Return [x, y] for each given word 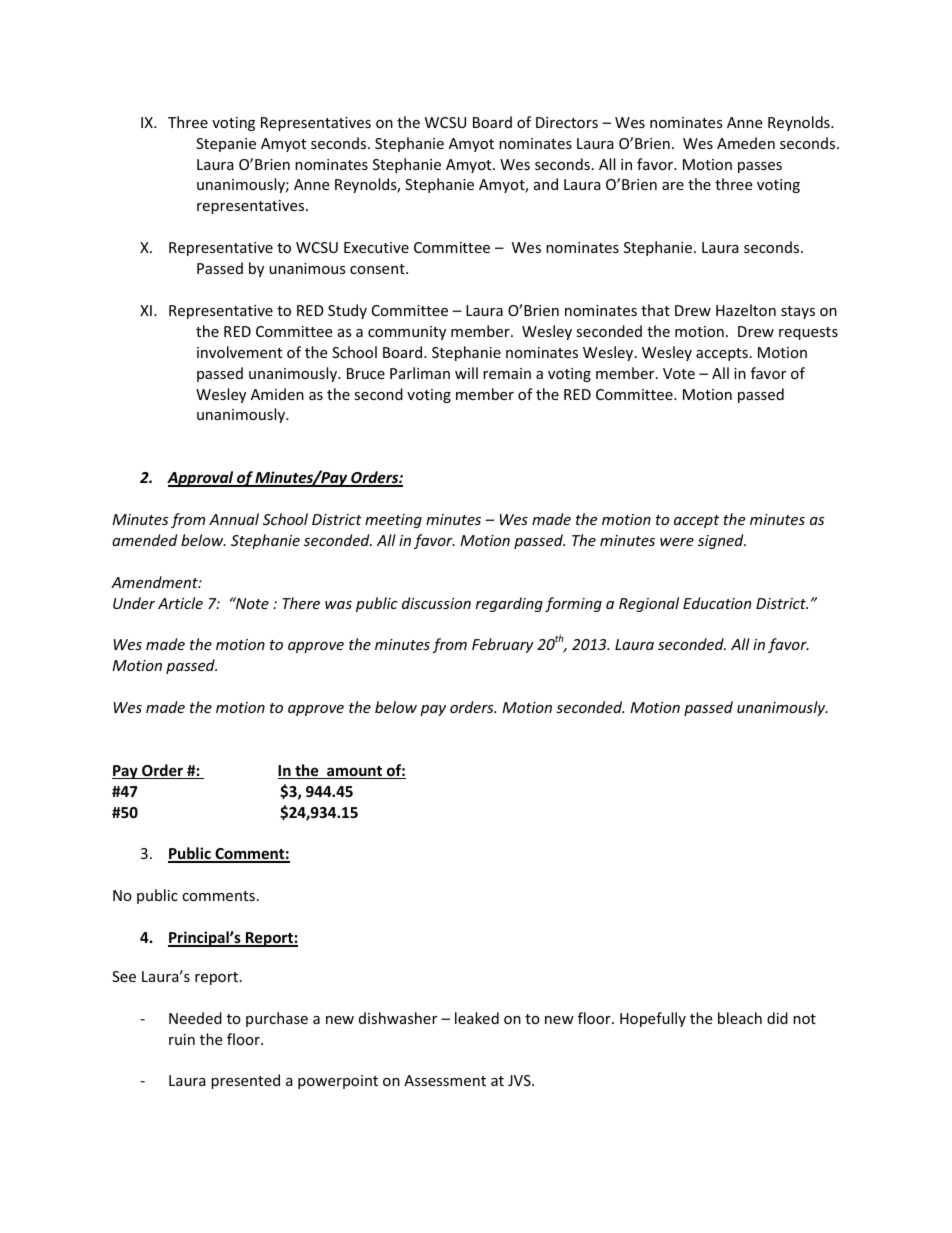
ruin [182, 1039]
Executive [376, 247]
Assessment [445, 1080]
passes [760, 167]
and [546, 184]
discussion [436, 603]
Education [717, 603]
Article [180, 603]
